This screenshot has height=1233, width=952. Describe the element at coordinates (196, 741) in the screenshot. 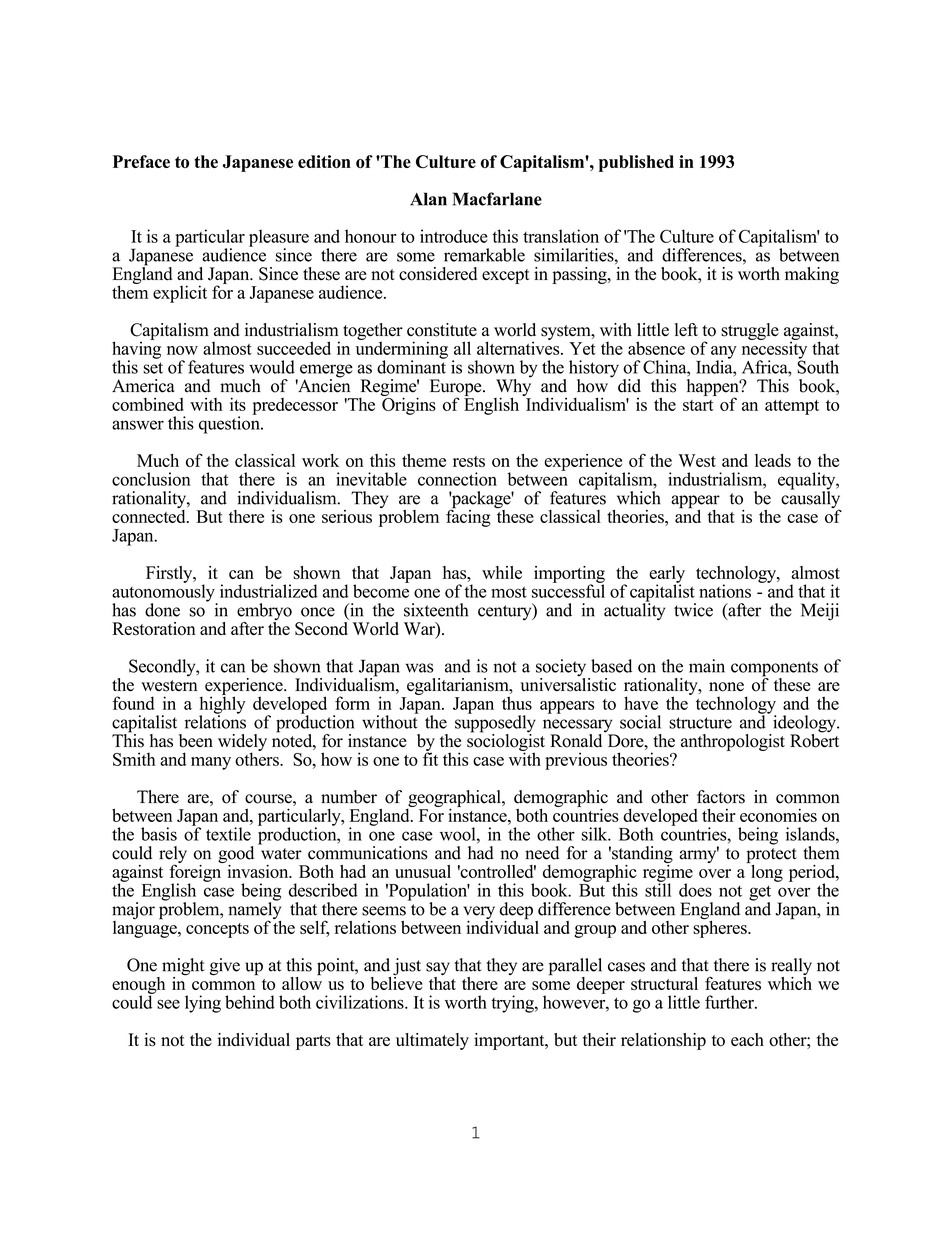

I see `been` at that location.
